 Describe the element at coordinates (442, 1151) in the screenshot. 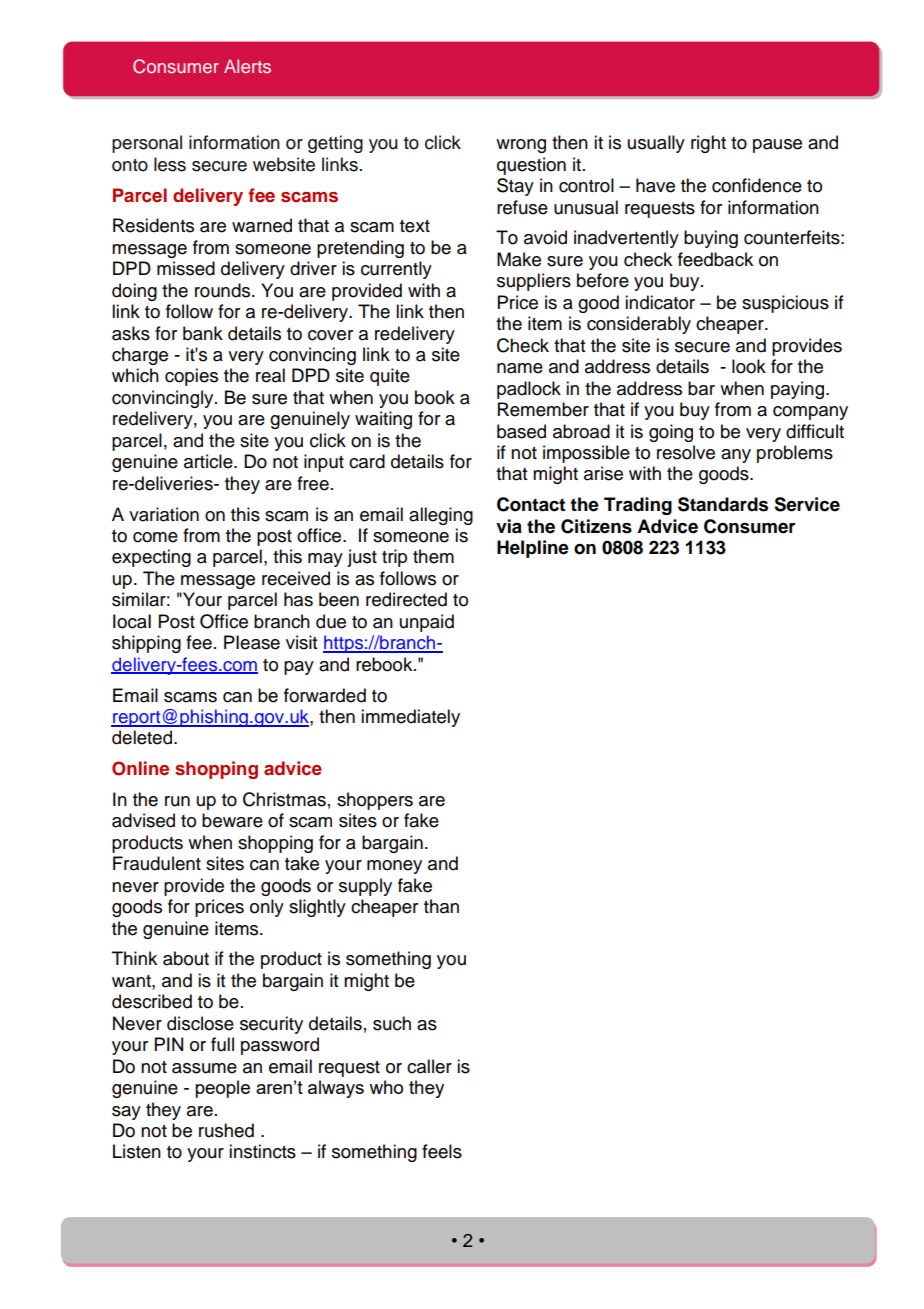

I see `feels` at that location.
